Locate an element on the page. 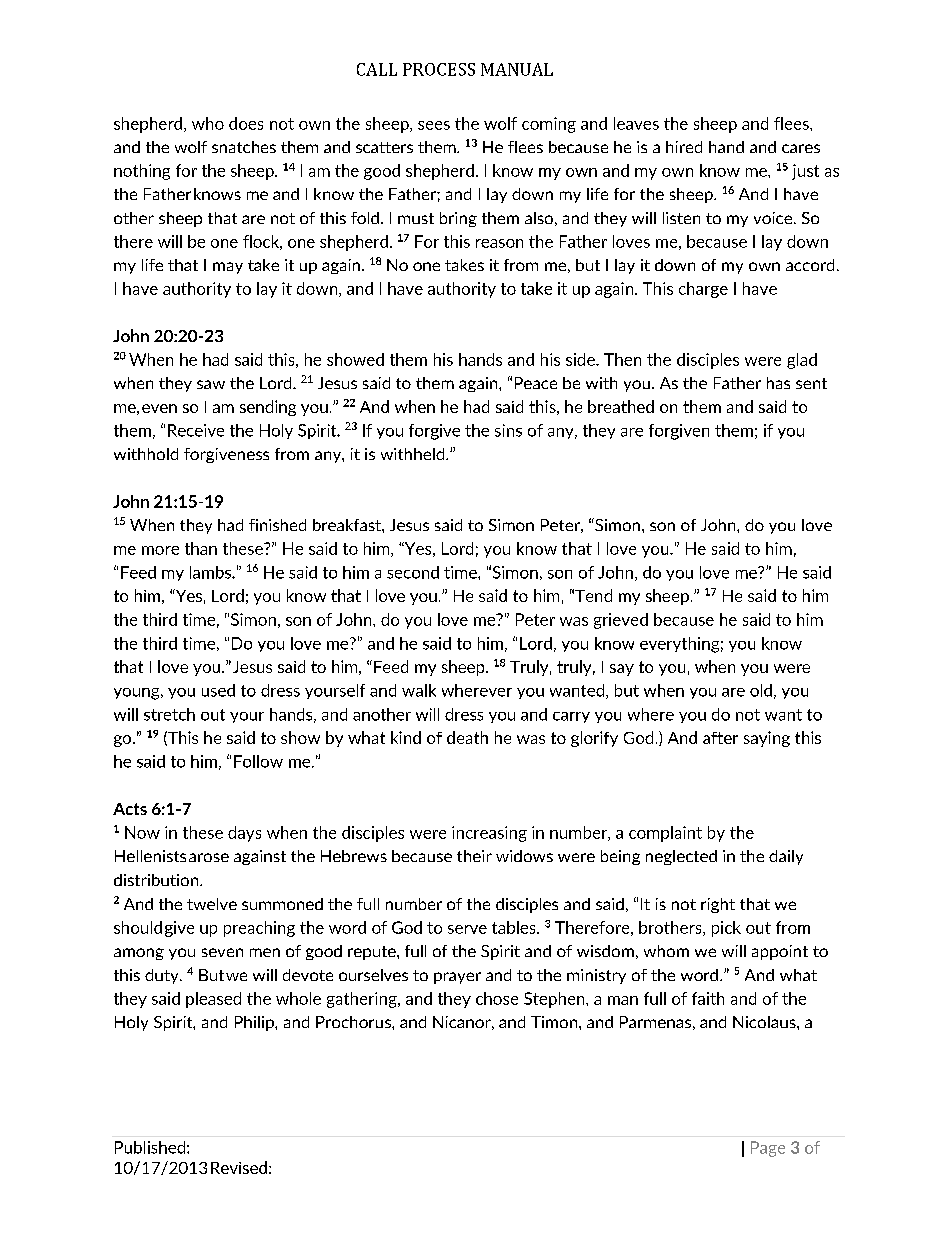 The width and height of the document is (952, 1233). Timon is located at coordinates (555, 1022).
